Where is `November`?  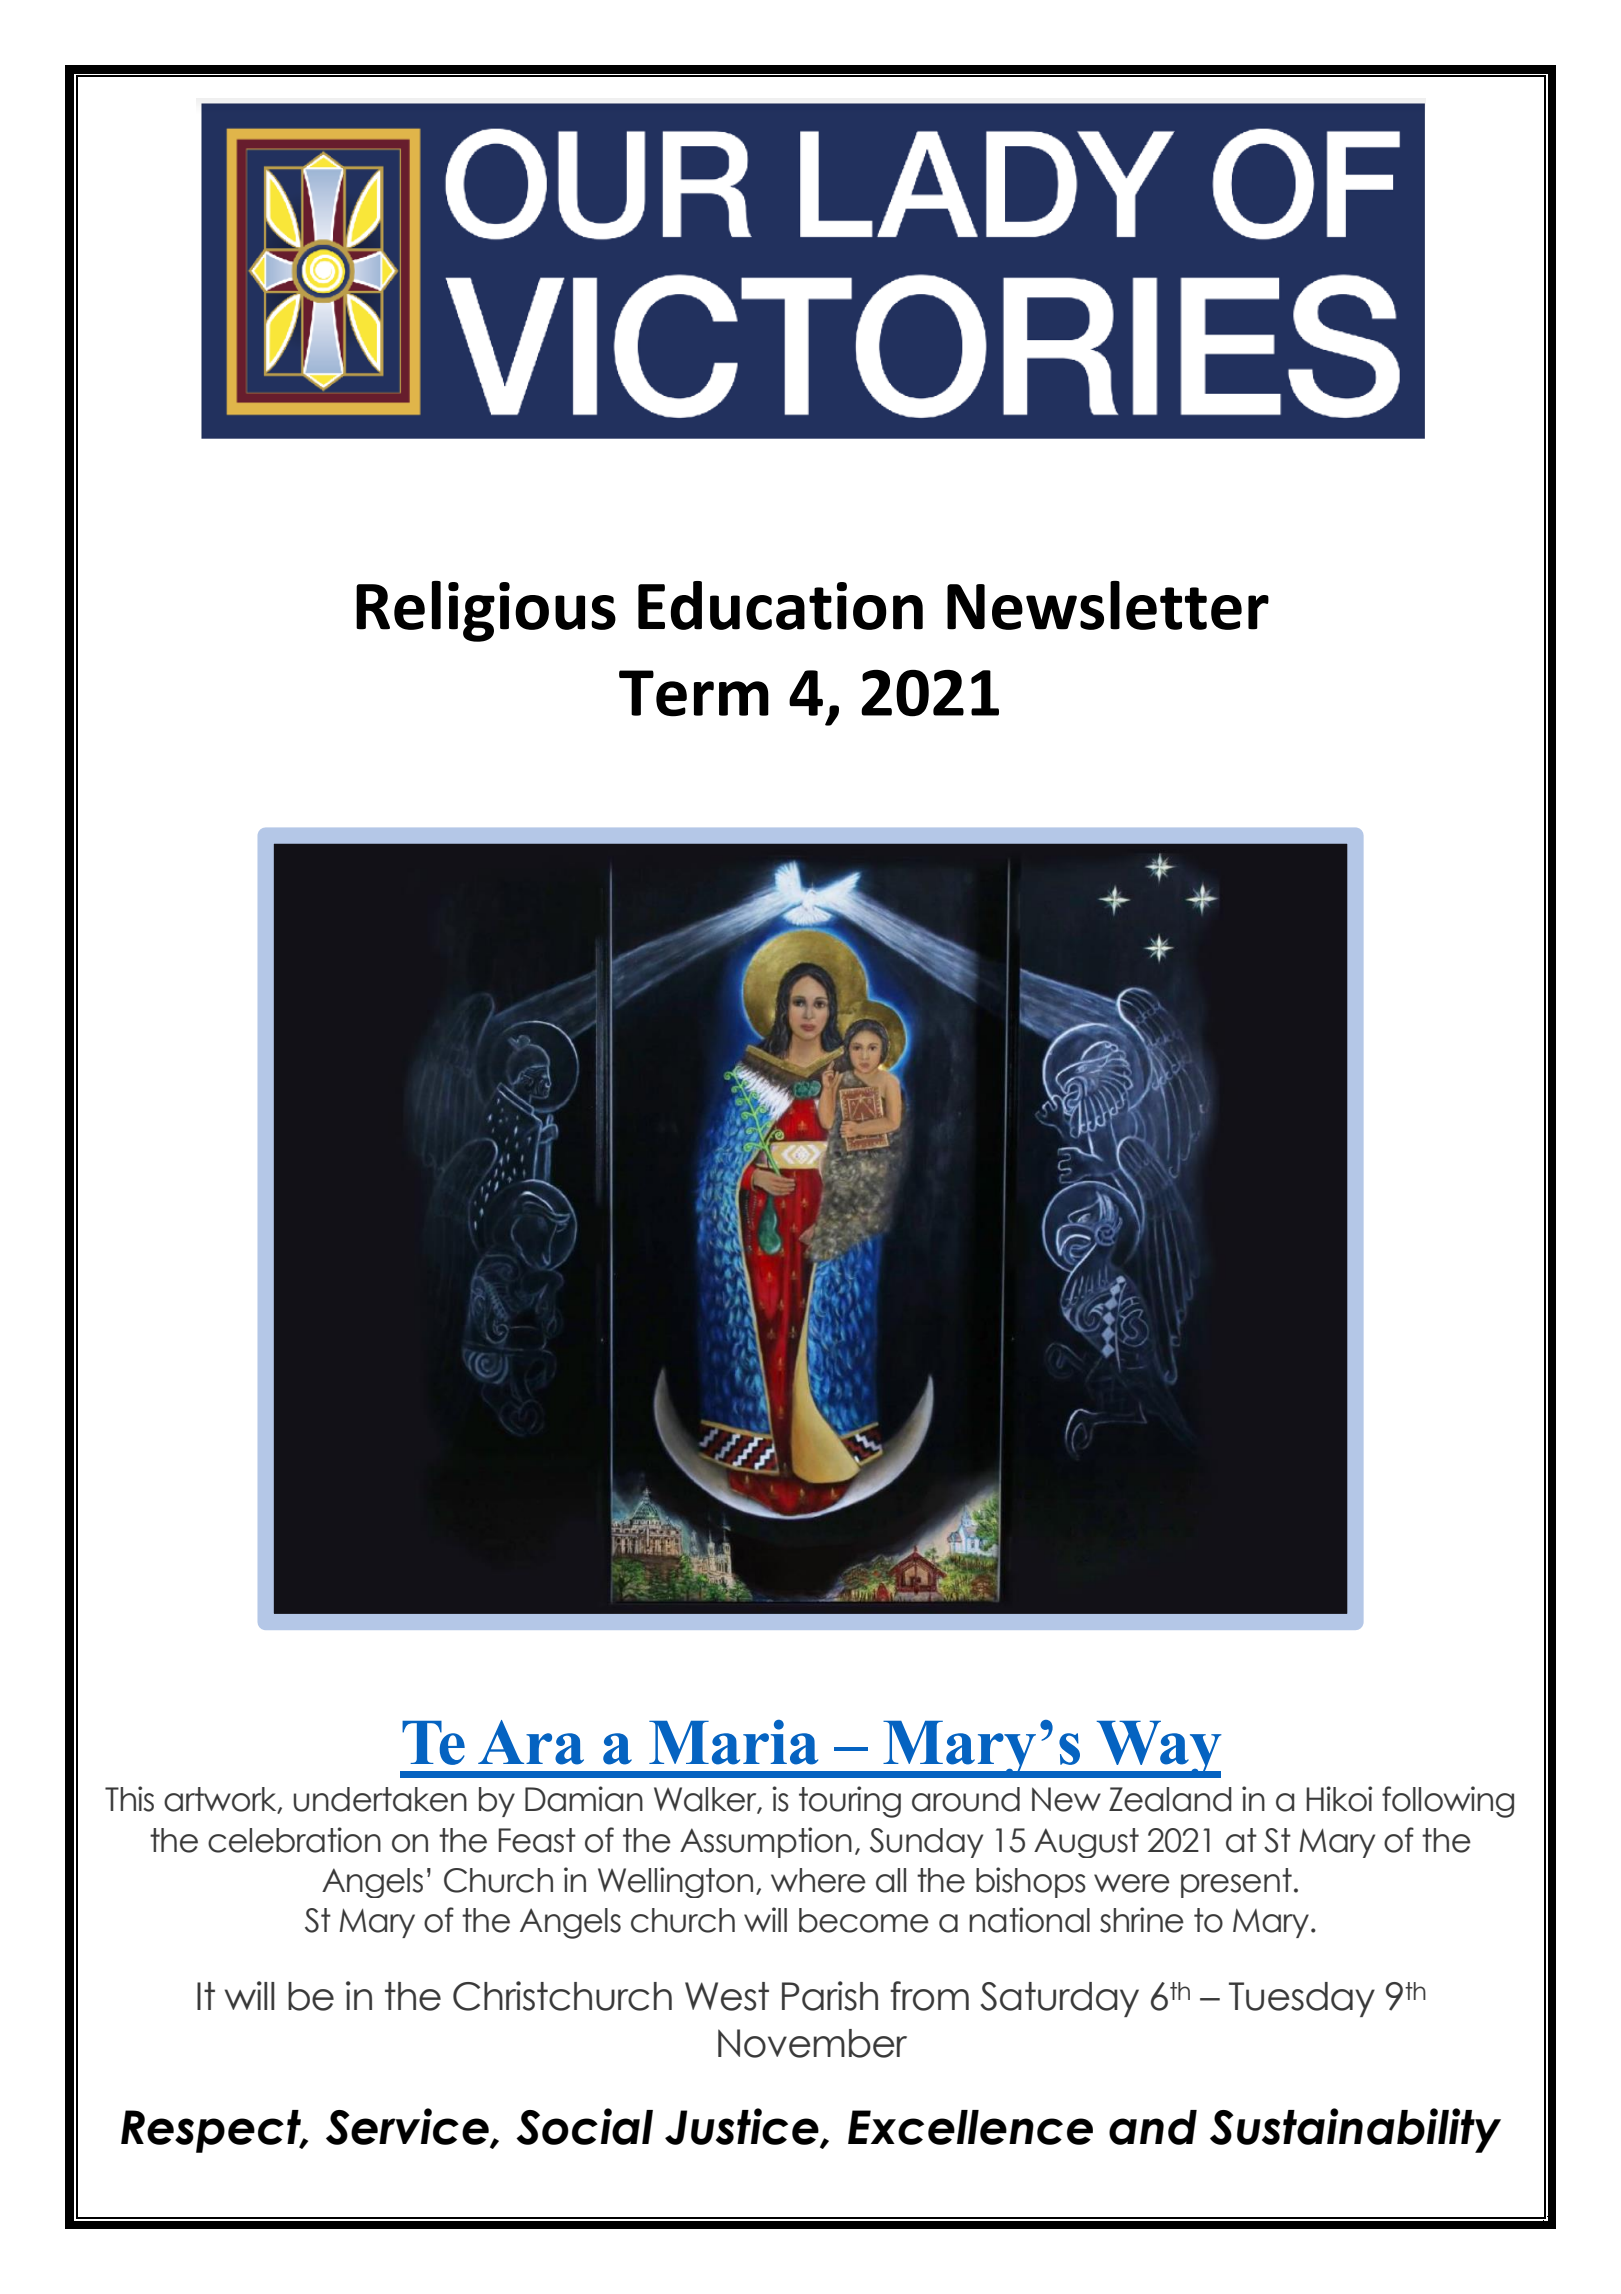
November is located at coordinates (812, 2043).
